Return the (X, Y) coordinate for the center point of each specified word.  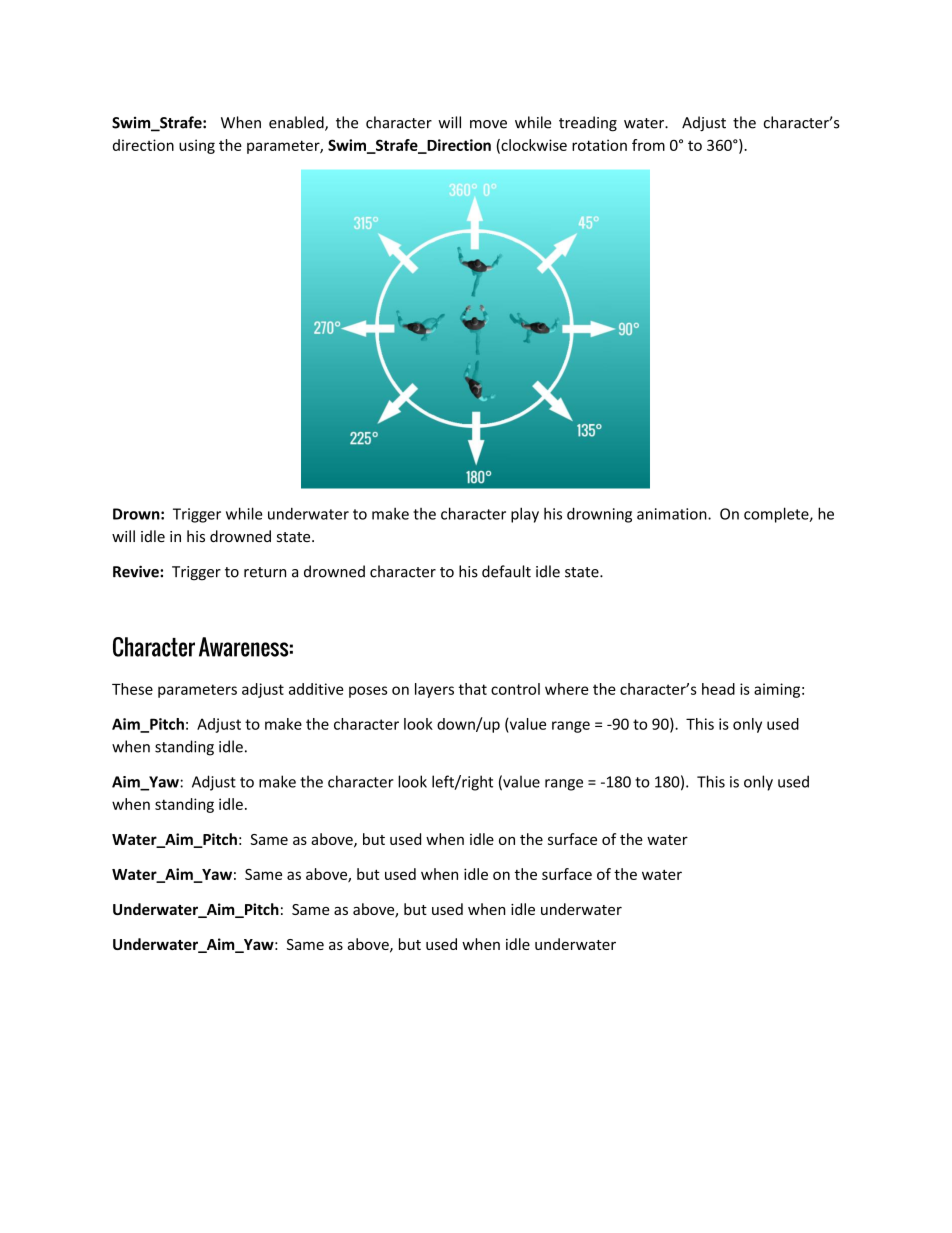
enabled (297, 123)
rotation (599, 145)
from (648, 145)
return (265, 572)
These (132, 689)
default (506, 571)
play (525, 515)
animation (673, 514)
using (197, 146)
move (488, 124)
